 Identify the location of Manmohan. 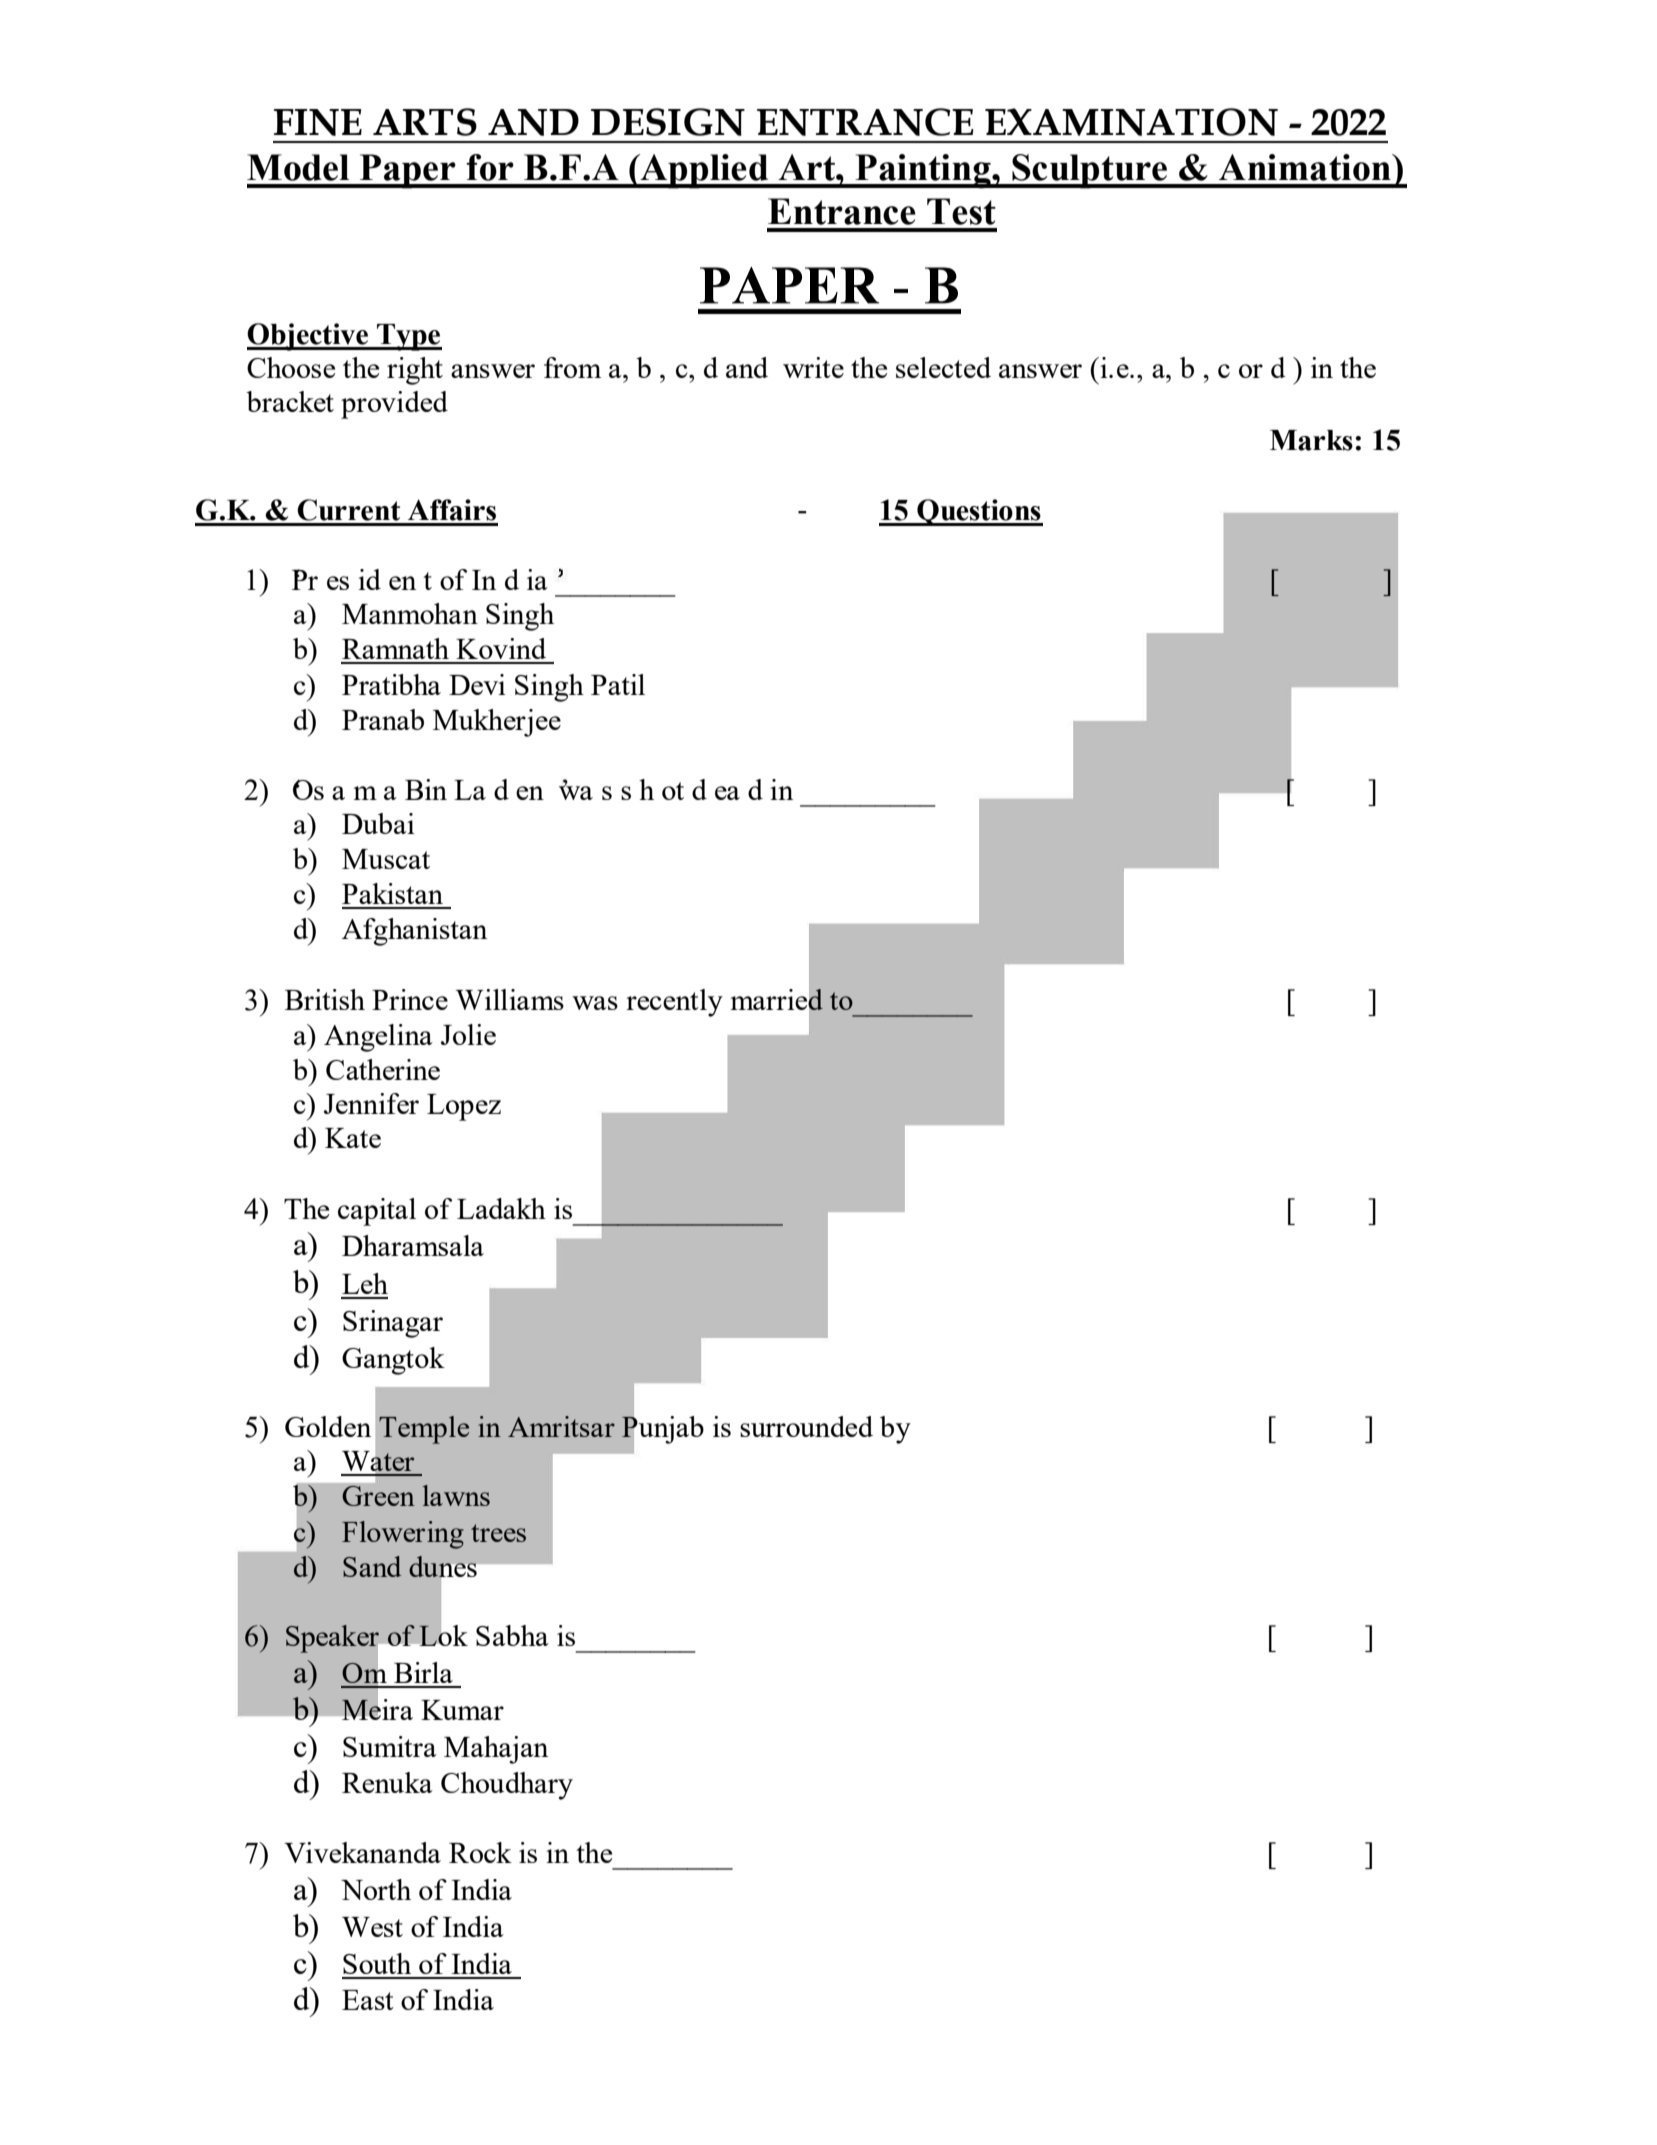
(410, 613).
